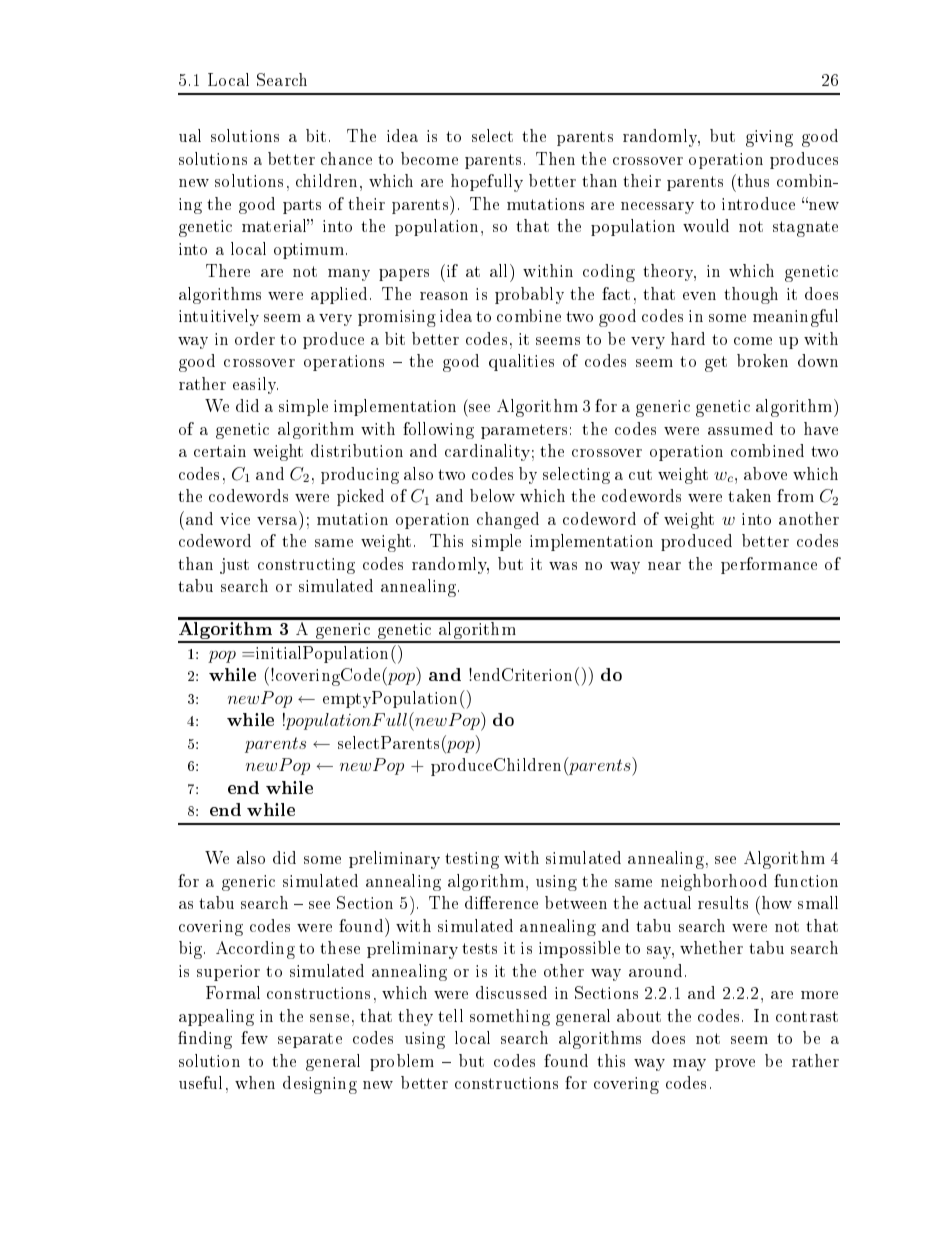  What do you see at coordinates (340, 947) in the page?
I see `these` at bounding box center [340, 947].
